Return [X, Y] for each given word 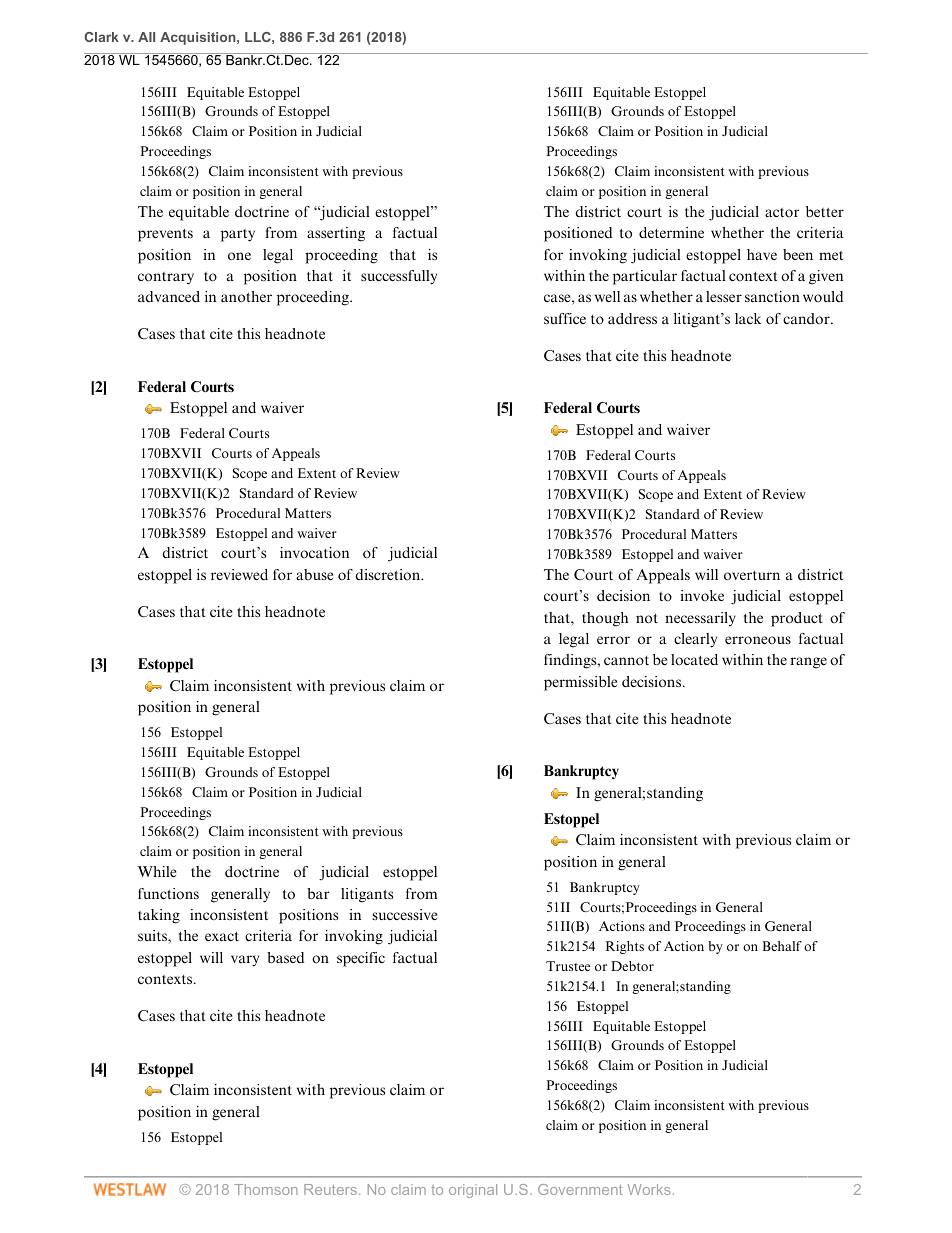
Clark [102, 37]
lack [748, 318]
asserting [336, 234]
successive [405, 914]
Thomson [266, 1189]
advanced [169, 296]
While [157, 871]
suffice [565, 318]
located [694, 659]
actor [782, 212]
